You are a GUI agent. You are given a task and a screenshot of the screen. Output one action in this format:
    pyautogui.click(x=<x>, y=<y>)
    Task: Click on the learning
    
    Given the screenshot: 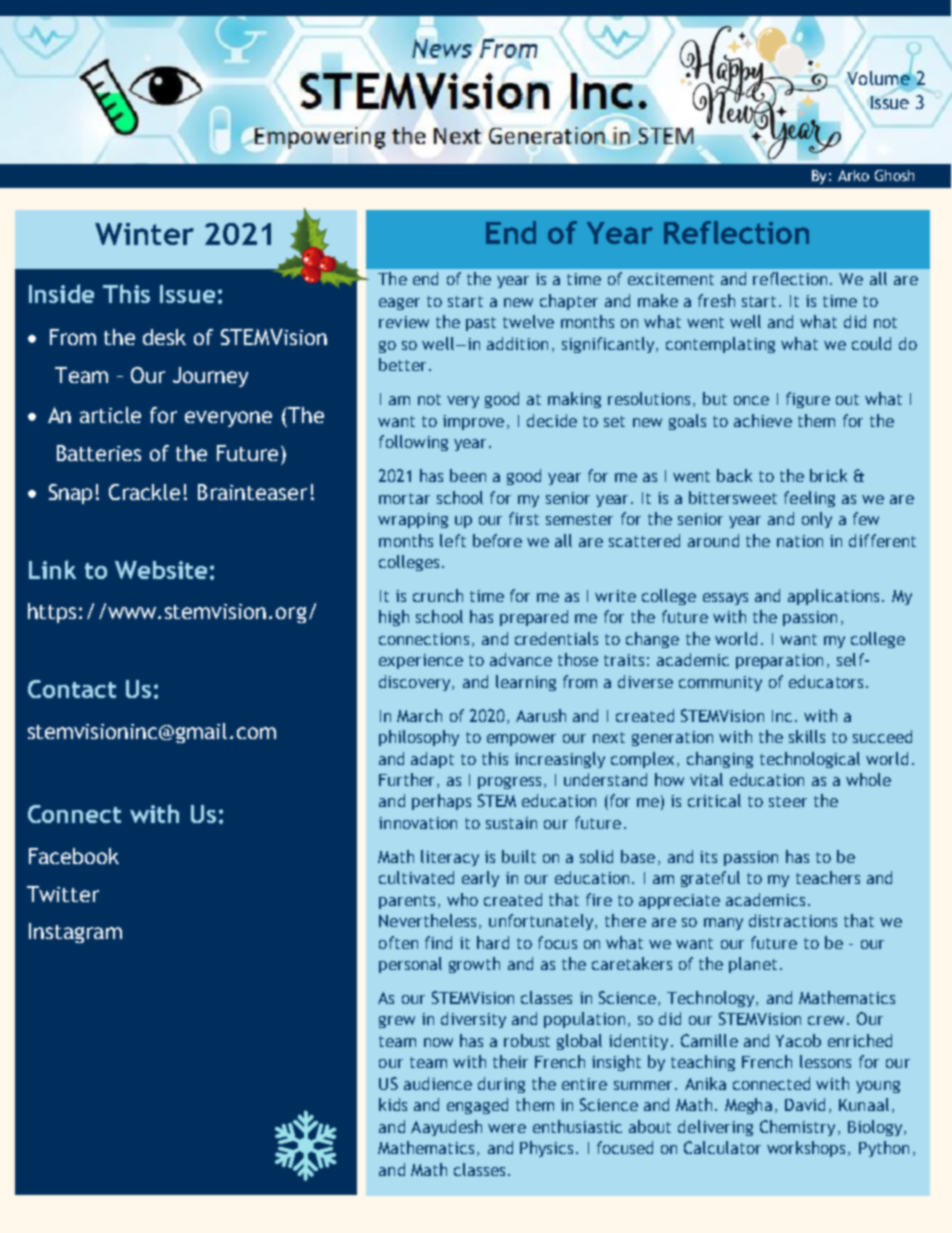 What is the action you would take?
    pyautogui.click(x=526, y=683)
